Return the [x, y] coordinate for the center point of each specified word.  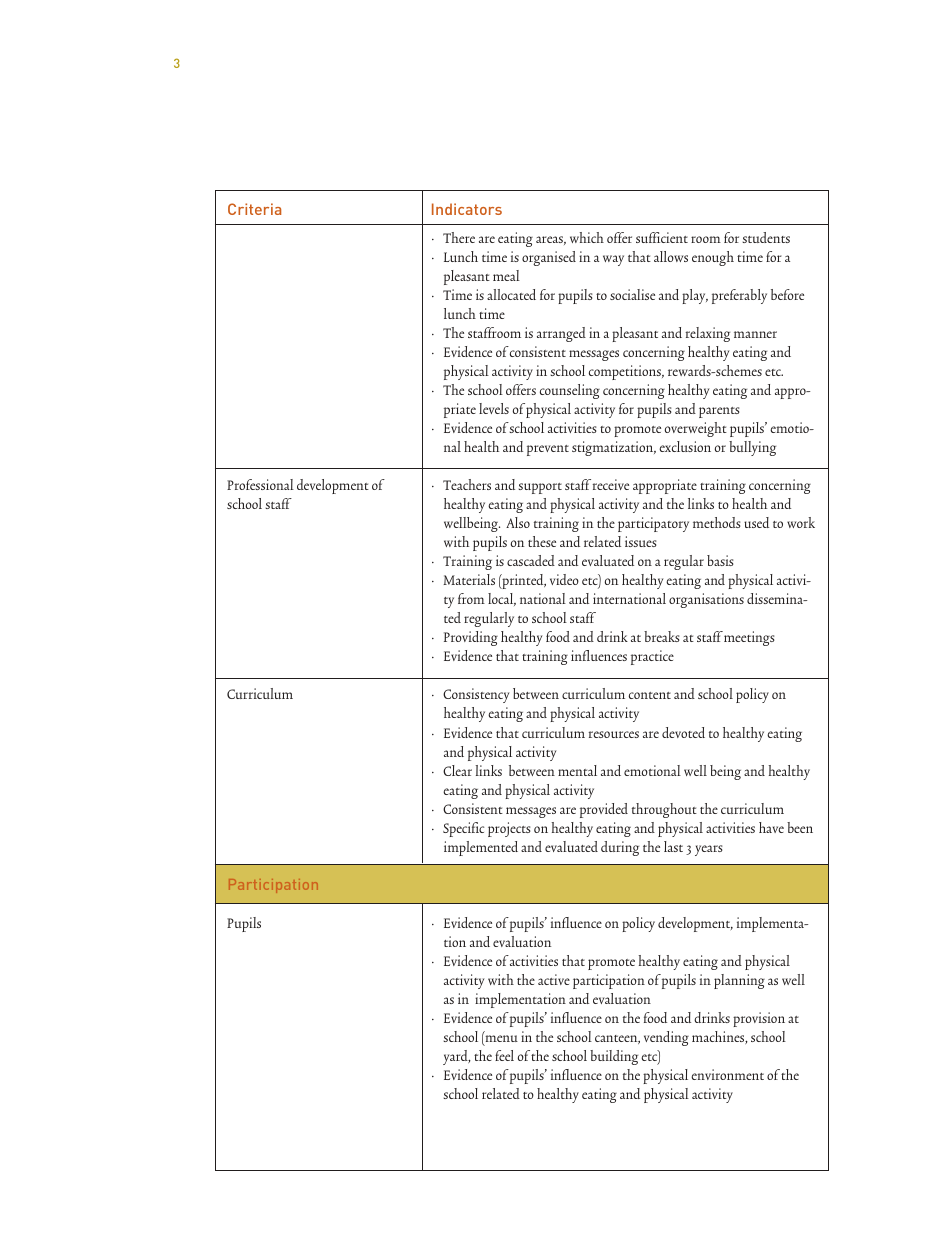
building [614, 1057]
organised [549, 258]
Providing [471, 638]
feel [504, 1055]
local [502, 599]
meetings [749, 638]
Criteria [254, 209]
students [766, 237]
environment [727, 1074]
